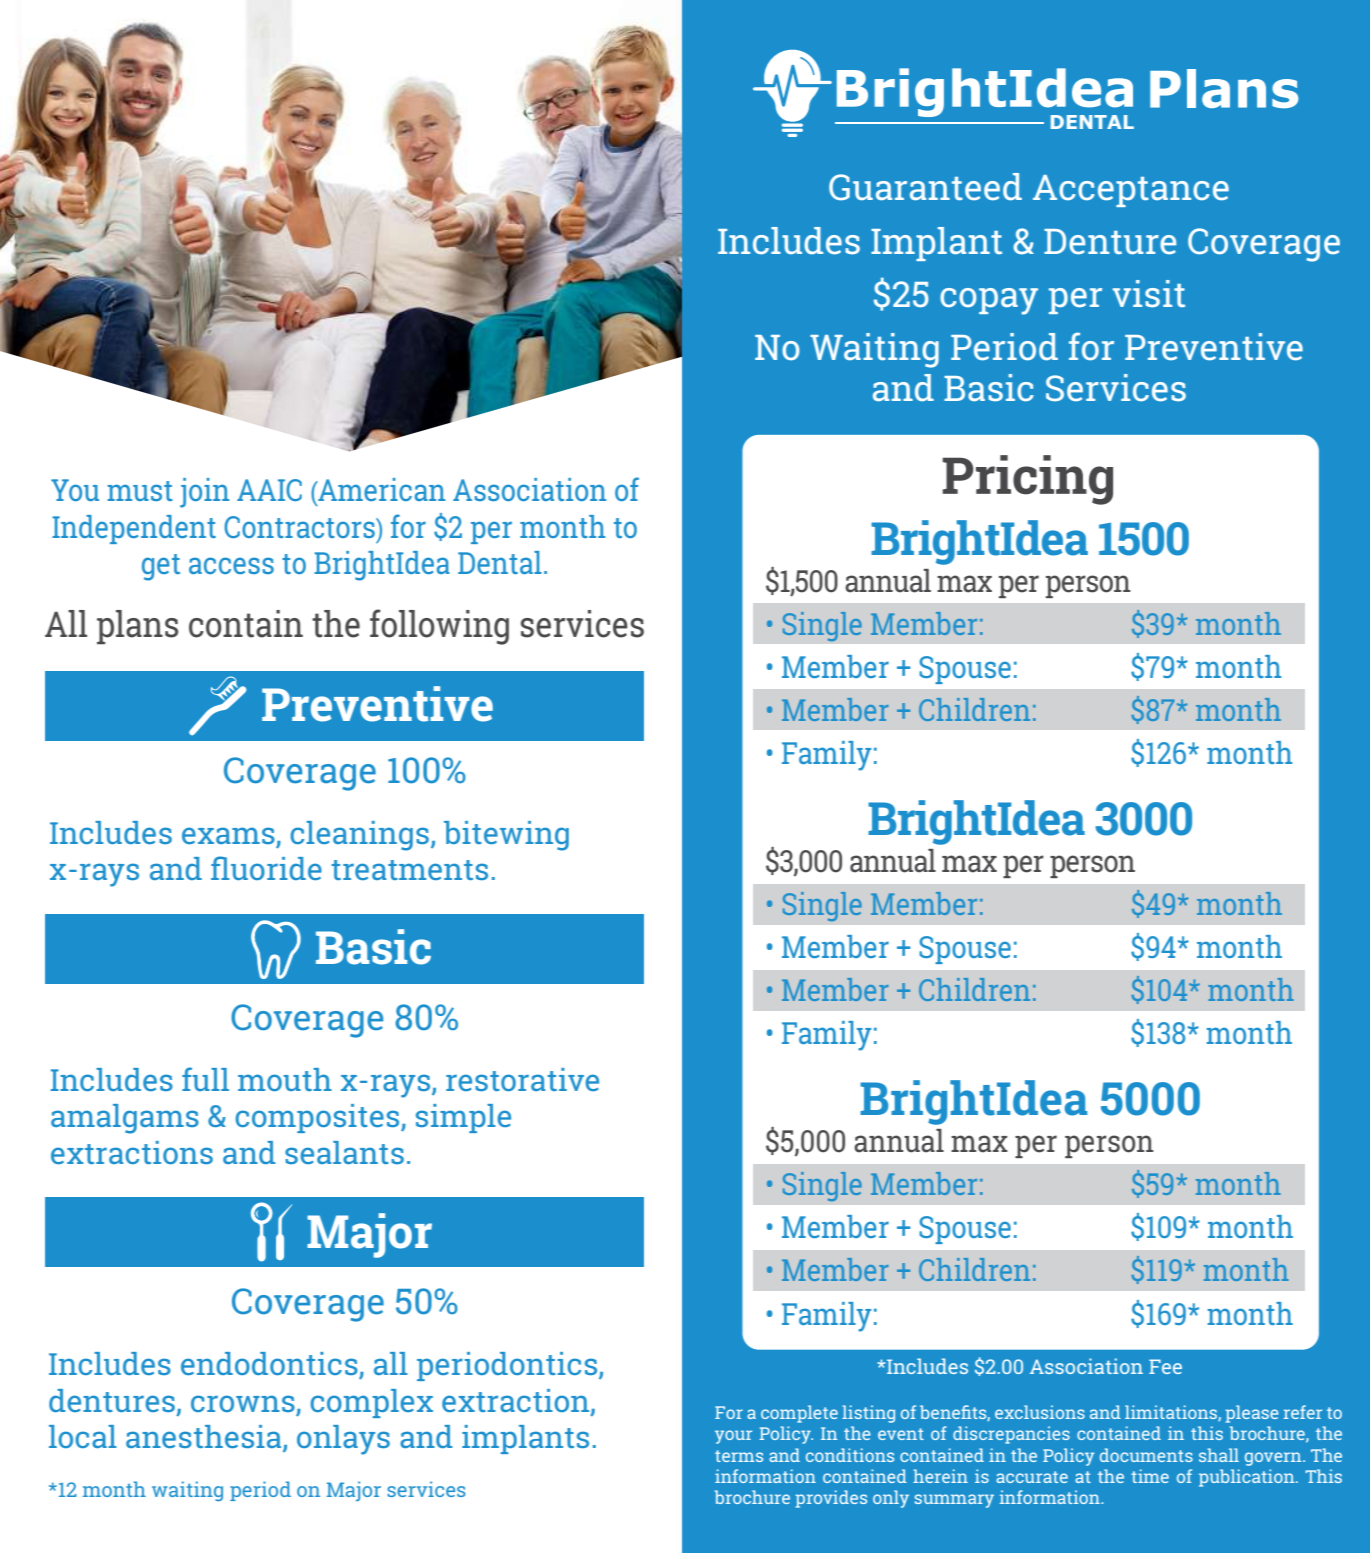 The image size is (1370, 1553). What do you see at coordinates (522, 1079) in the document?
I see `restorative` at bounding box center [522, 1079].
